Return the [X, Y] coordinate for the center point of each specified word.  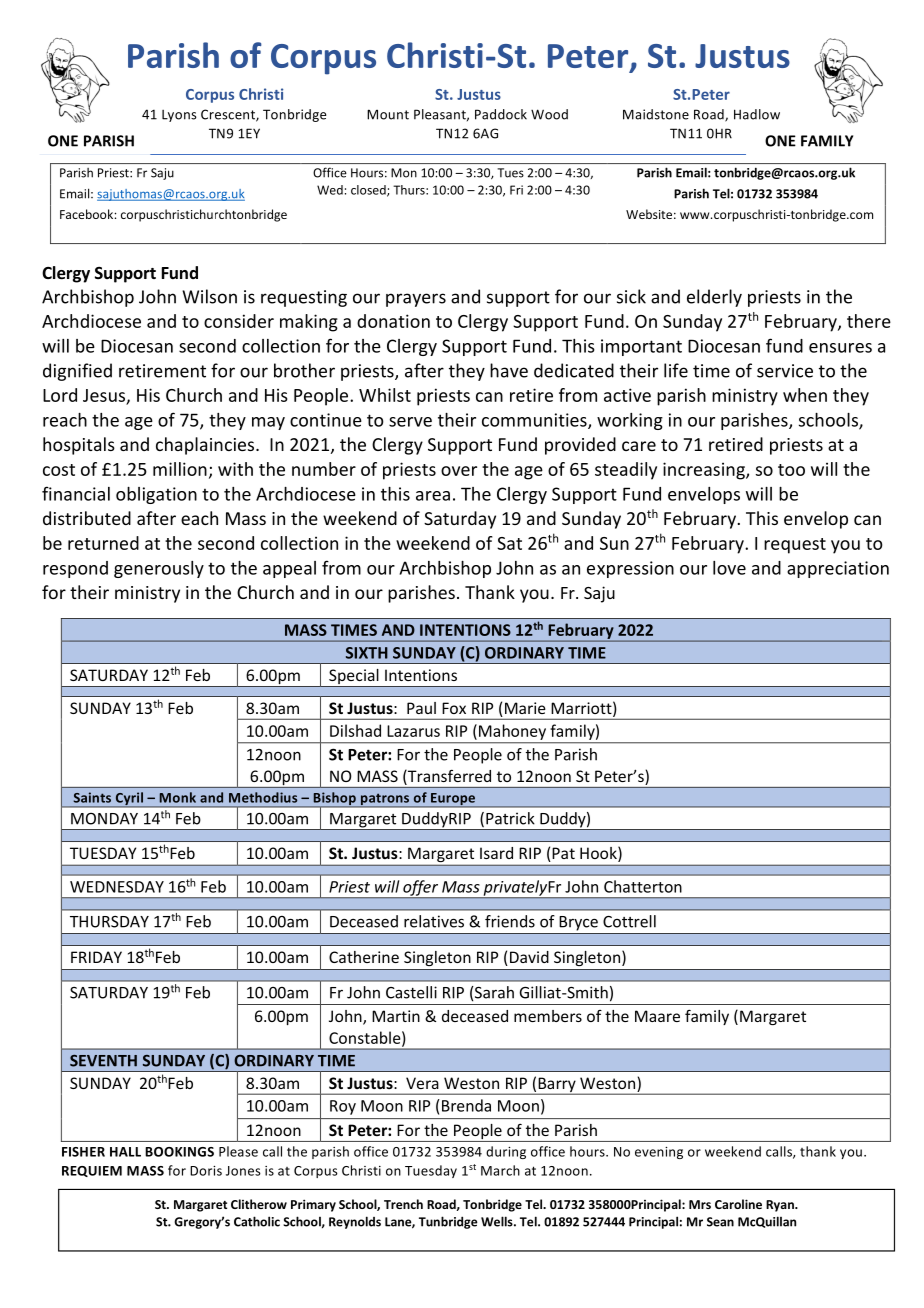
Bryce [579, 923]
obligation [156, 495]
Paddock [501, 114]
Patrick [510, 818]
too [791, 470]
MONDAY [104, 819]
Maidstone [656, 114]
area [433, 496]
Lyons [179, 116]
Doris [206, 1171]
